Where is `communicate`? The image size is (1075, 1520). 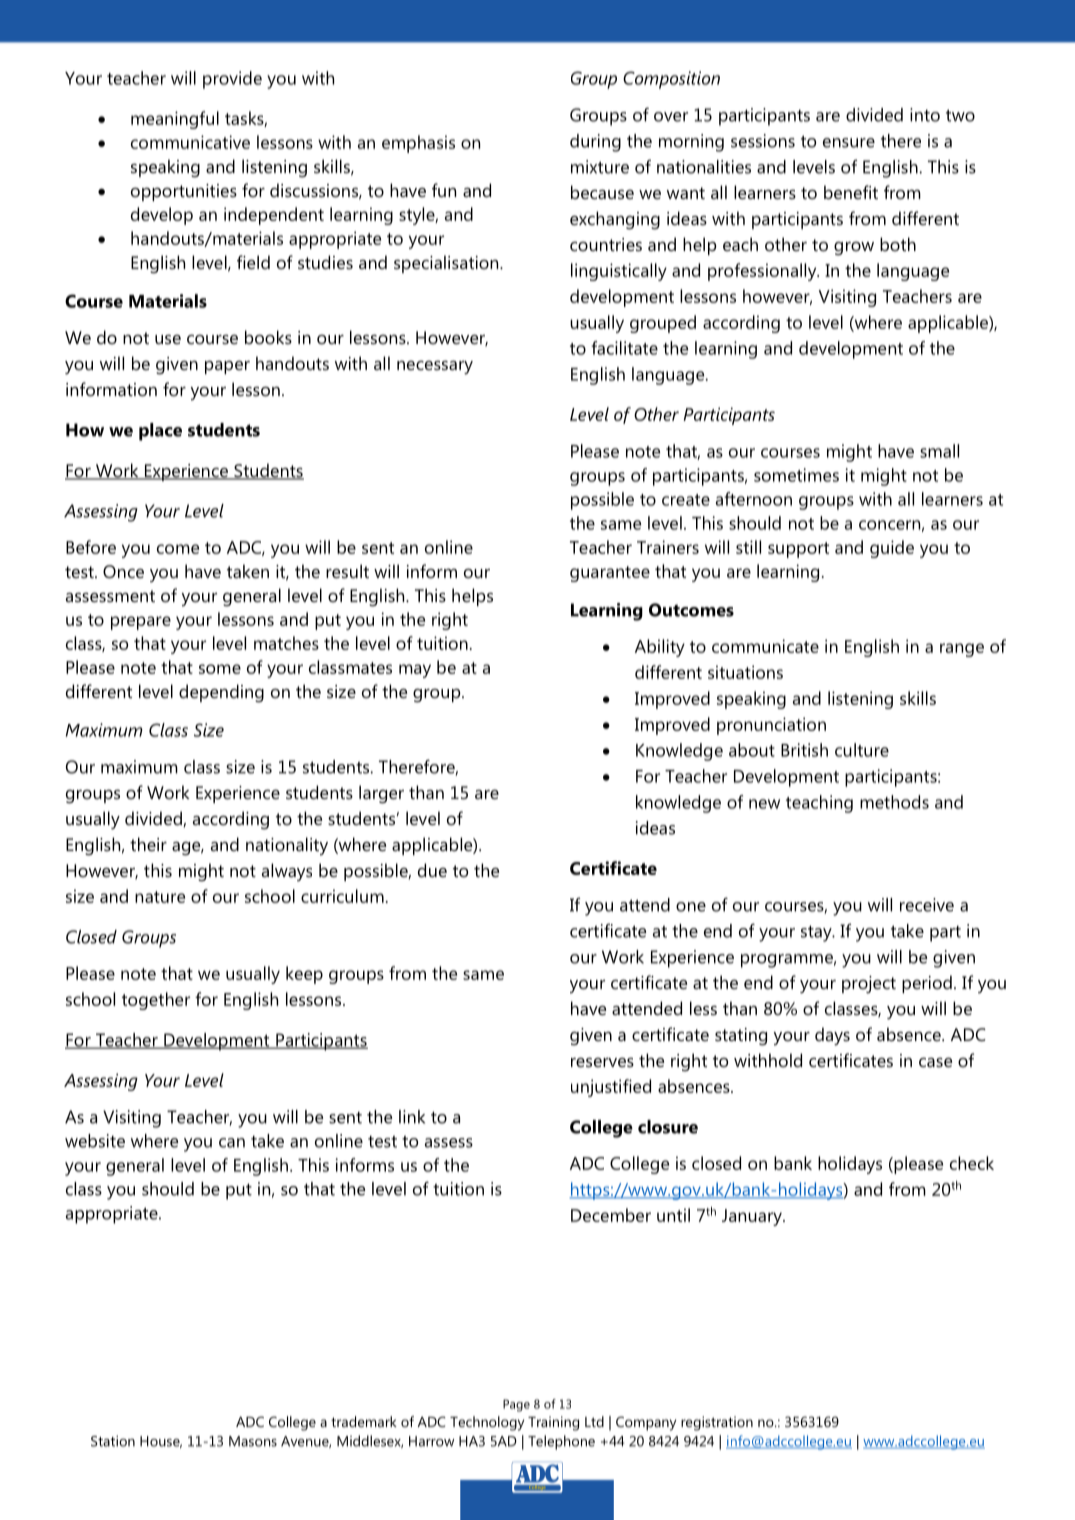 communicate is located at coordinates (765, 646).
